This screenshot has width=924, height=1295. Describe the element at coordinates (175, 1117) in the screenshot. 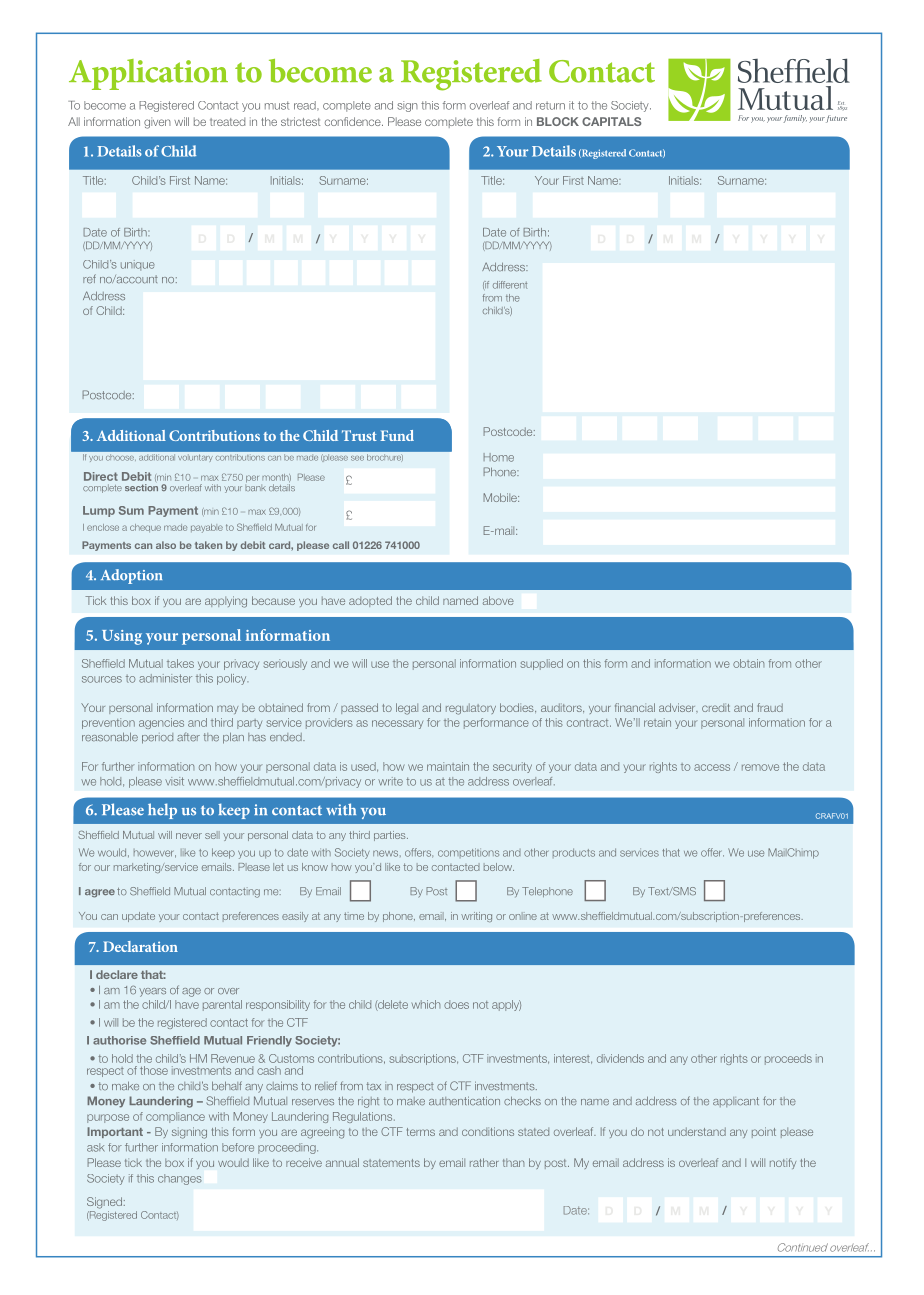

I see `compliance` at that location.
